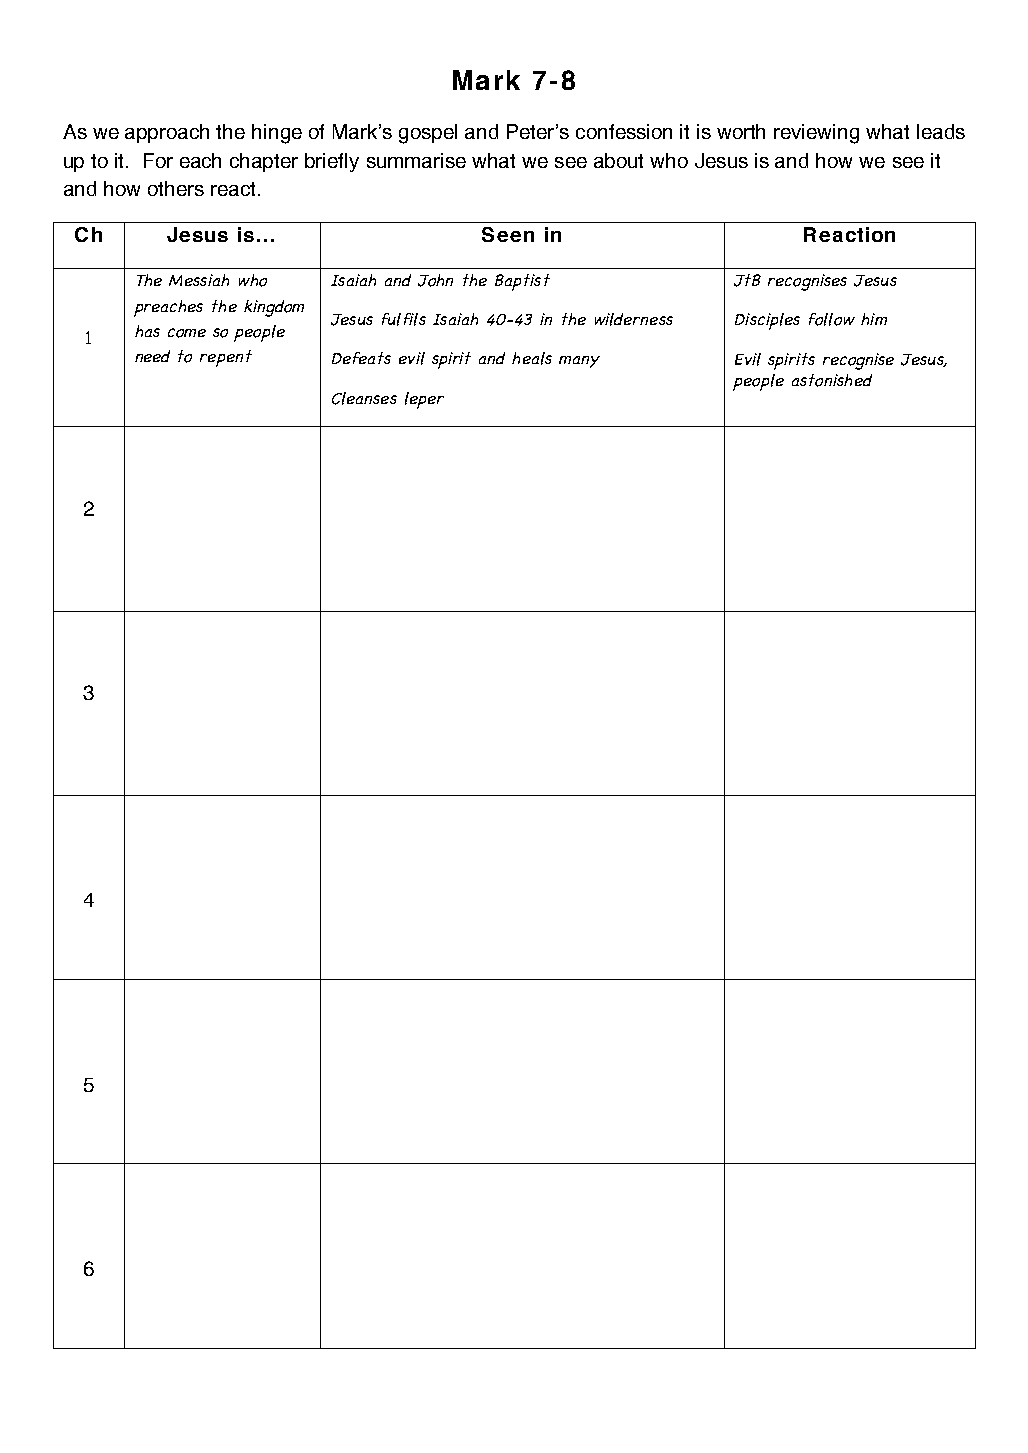 The image size is (1028, 1453). What do you see at coordinates (624, 131) in the screenshot?
I see `confession` at bounding box center [624, 131].
